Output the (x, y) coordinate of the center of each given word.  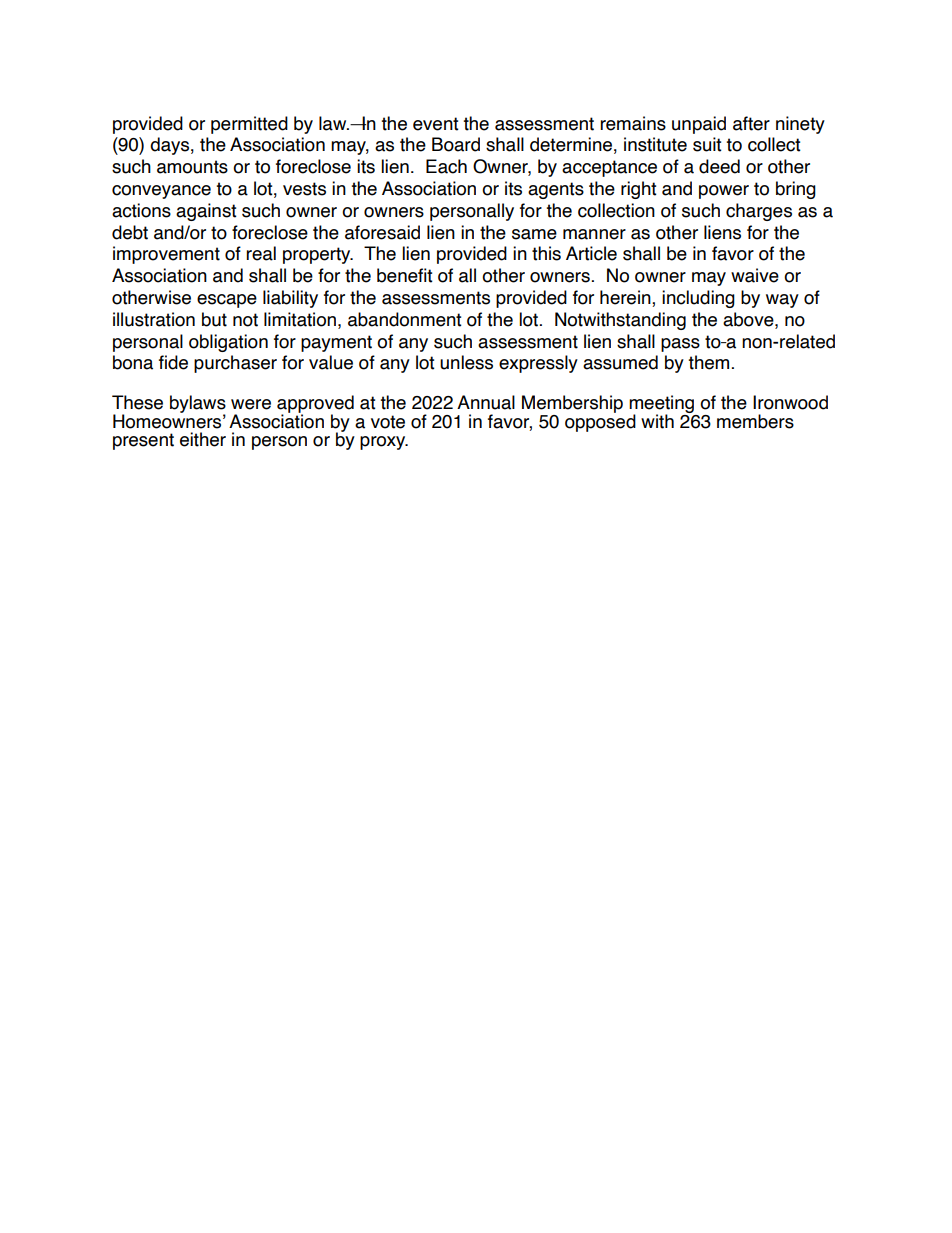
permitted (249, 125)
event (436, 124)
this (546, 253)
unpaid (699, 125)
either (203, 439)
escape (227, 301)
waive (755, 275)
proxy (384, 443)
